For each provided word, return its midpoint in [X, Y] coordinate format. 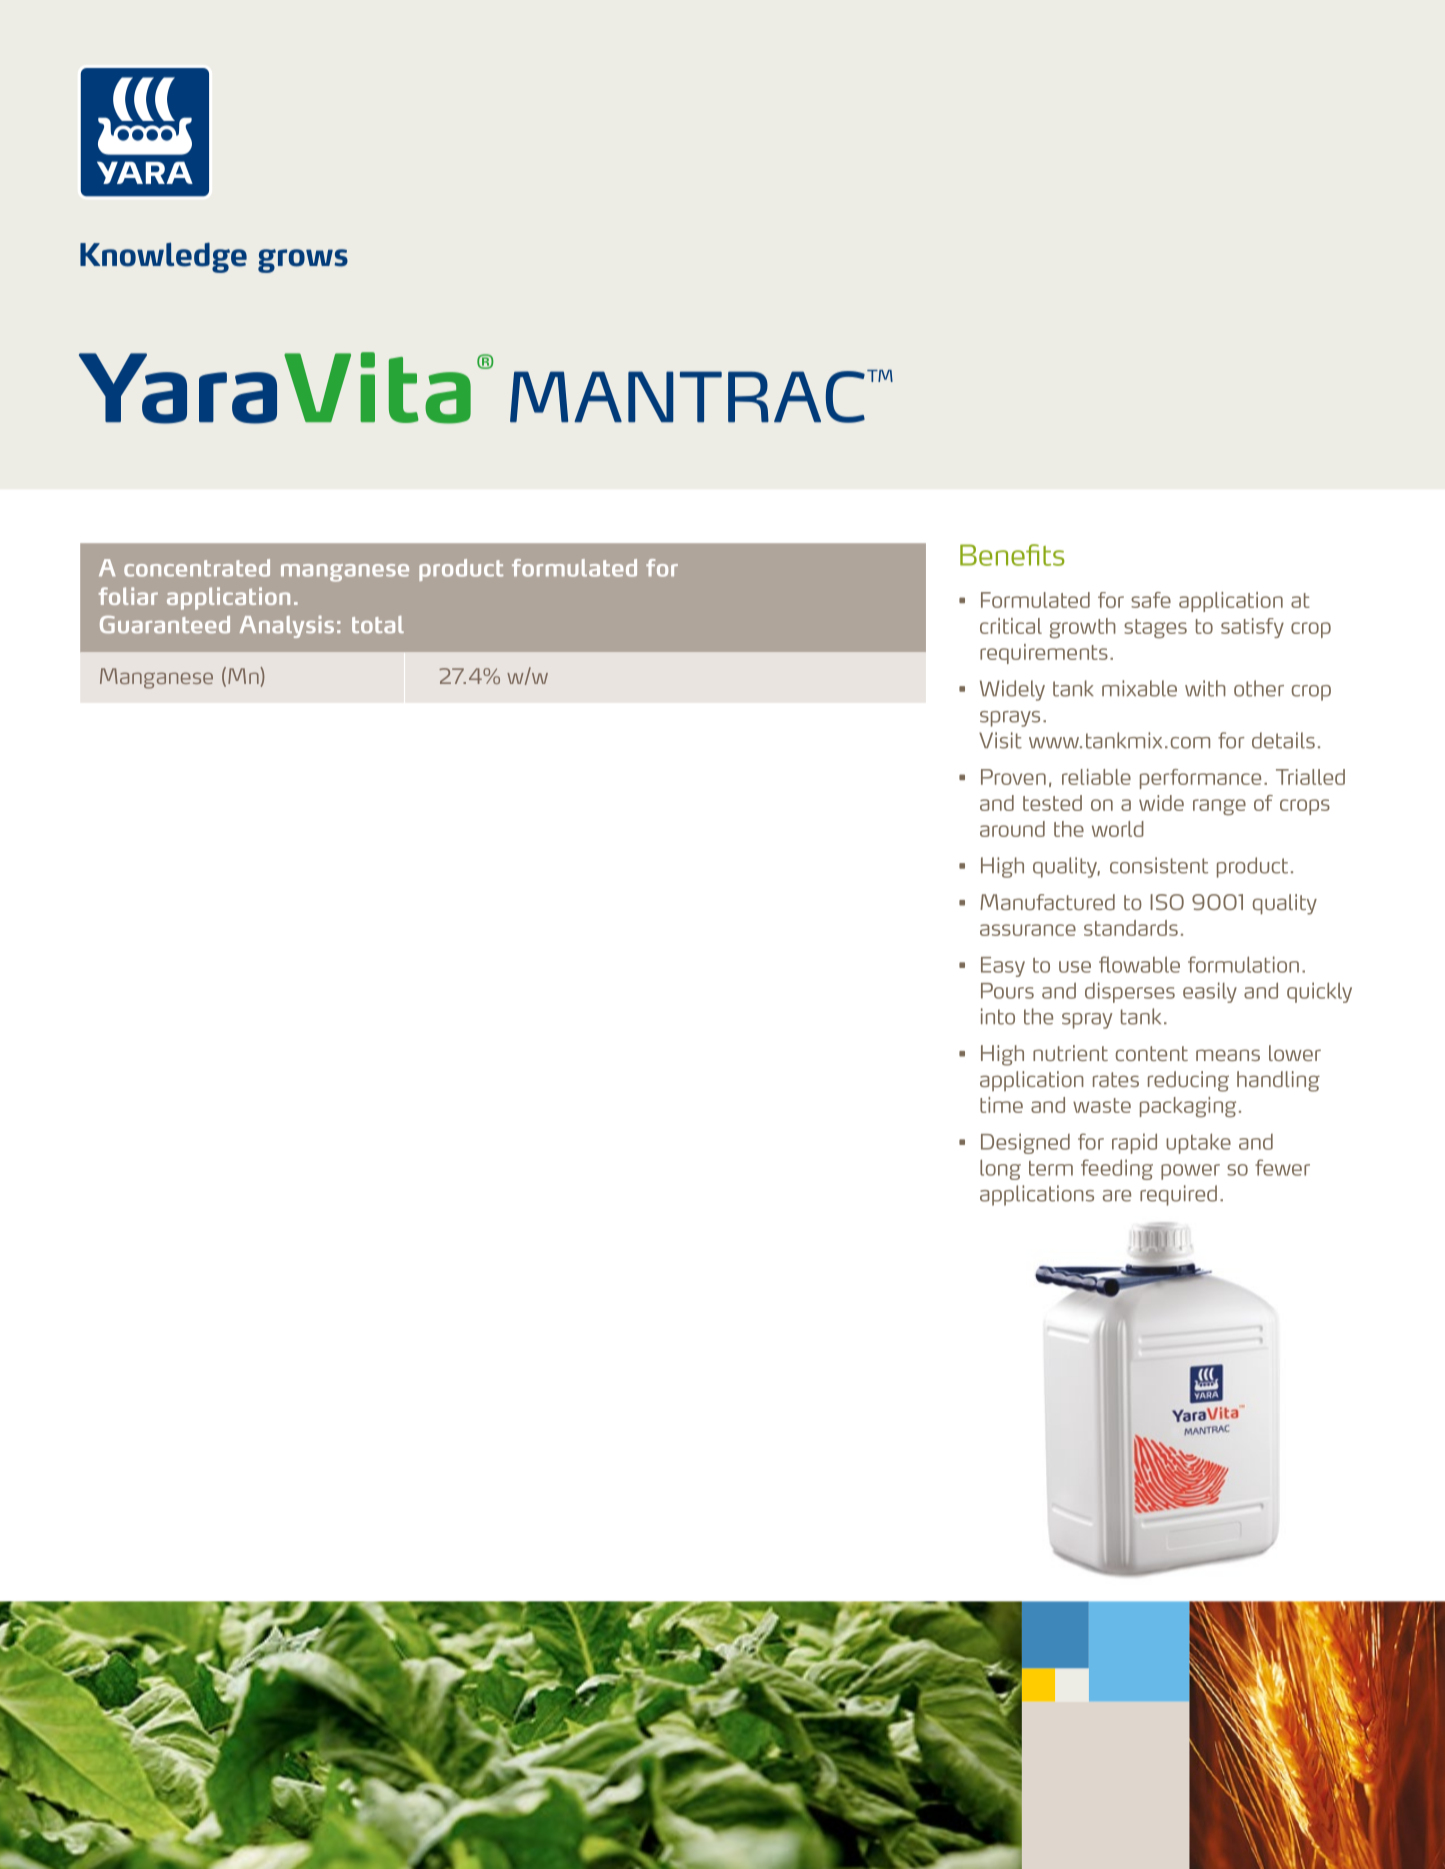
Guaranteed [165, 625]
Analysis [287, 627]
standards [1131, 928]
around [1012, 829]
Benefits [1012, 555]
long [1000, 1169]
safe [1151, 600]
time [1001, 1105]
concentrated [197, 568]
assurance [1028, 930]
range [1219, 807]
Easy [1003, 967]
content [1152, 1053]
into [998, 1016]
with [1205, 688]
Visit [1000, 740]
